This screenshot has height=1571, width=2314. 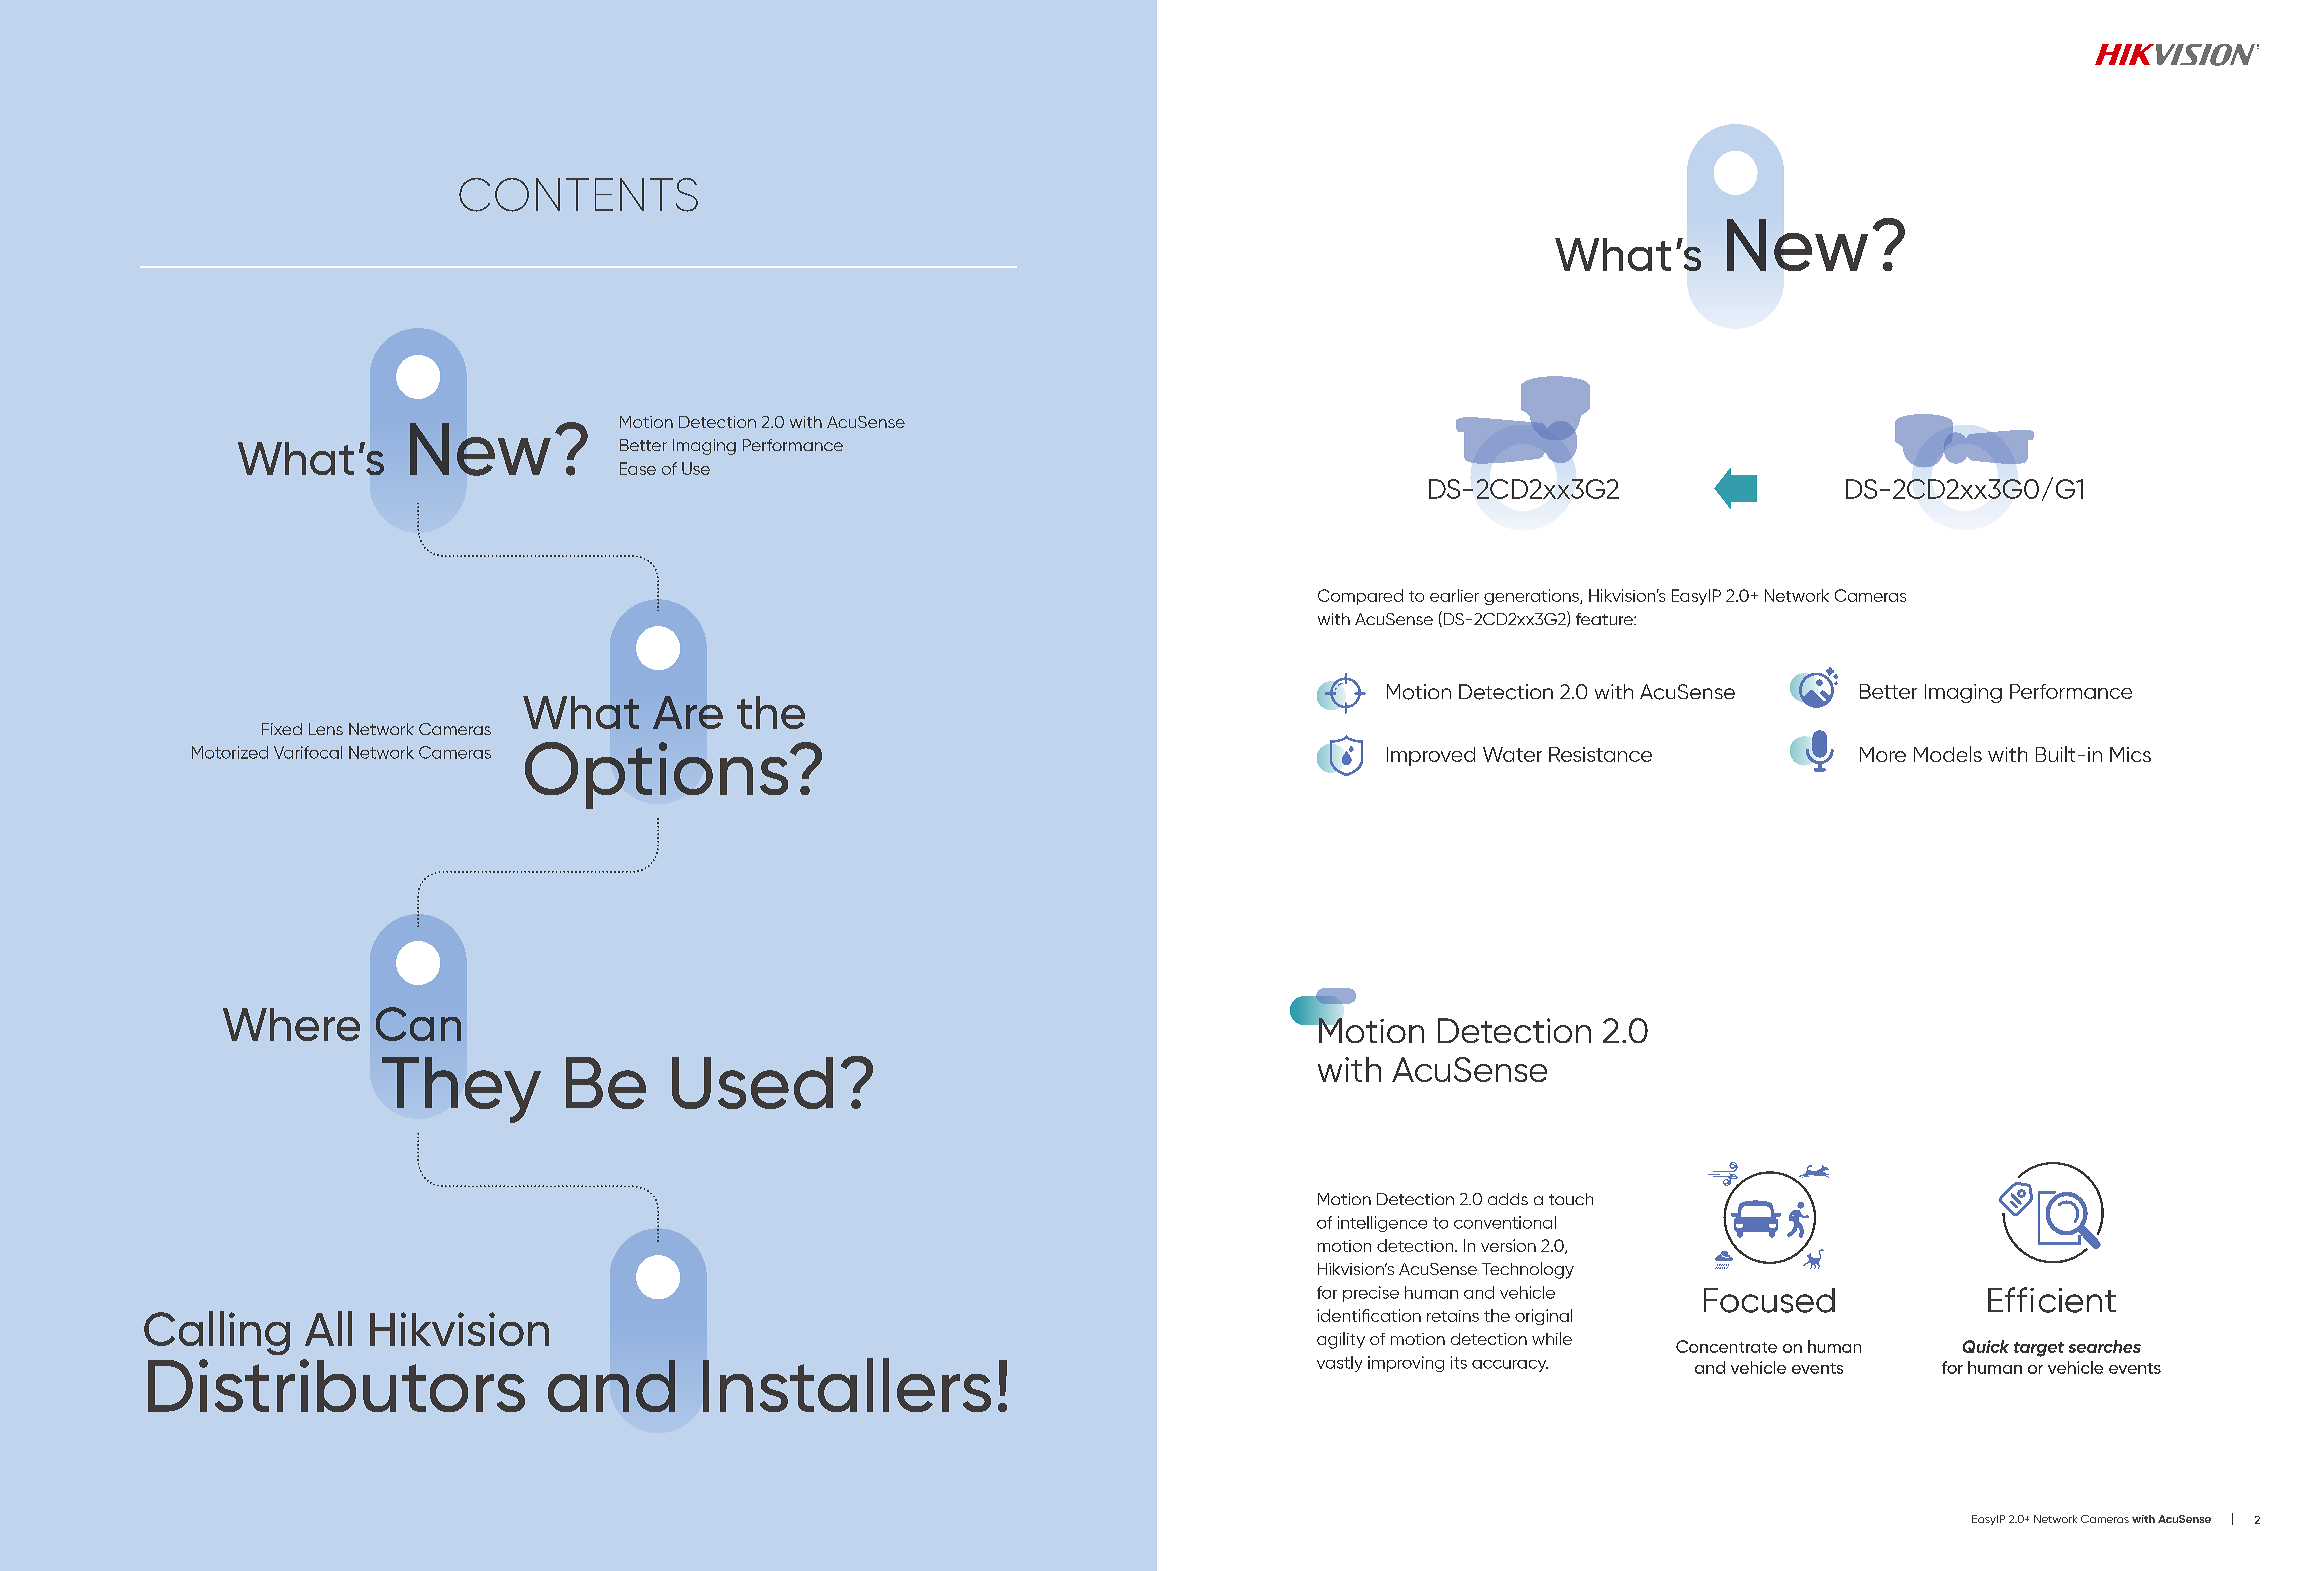 I want to click on generations, so click(x=1532, y=597).
